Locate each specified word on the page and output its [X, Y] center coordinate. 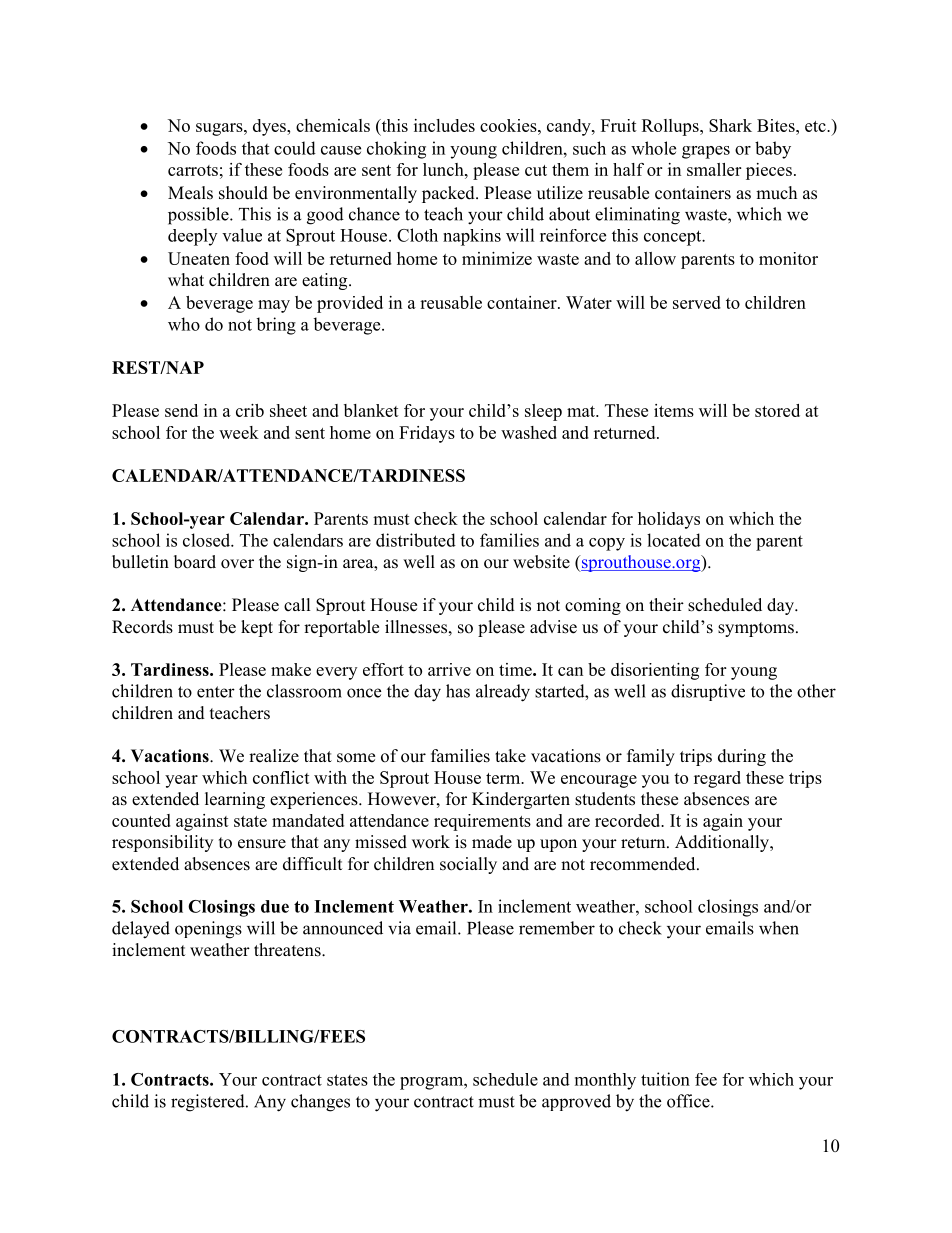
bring [276, 326]
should [243, 193]
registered [209, 1103]
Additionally [723, 843]
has [458, 691]
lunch [444, 169]
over [237, 564]
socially [468, 865]
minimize [497, 258]
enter [216, 692]
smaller [714, 169]
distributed [416, 540]
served [697, 302]
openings [208, 930]
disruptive [708, 692]
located [674, 540]
